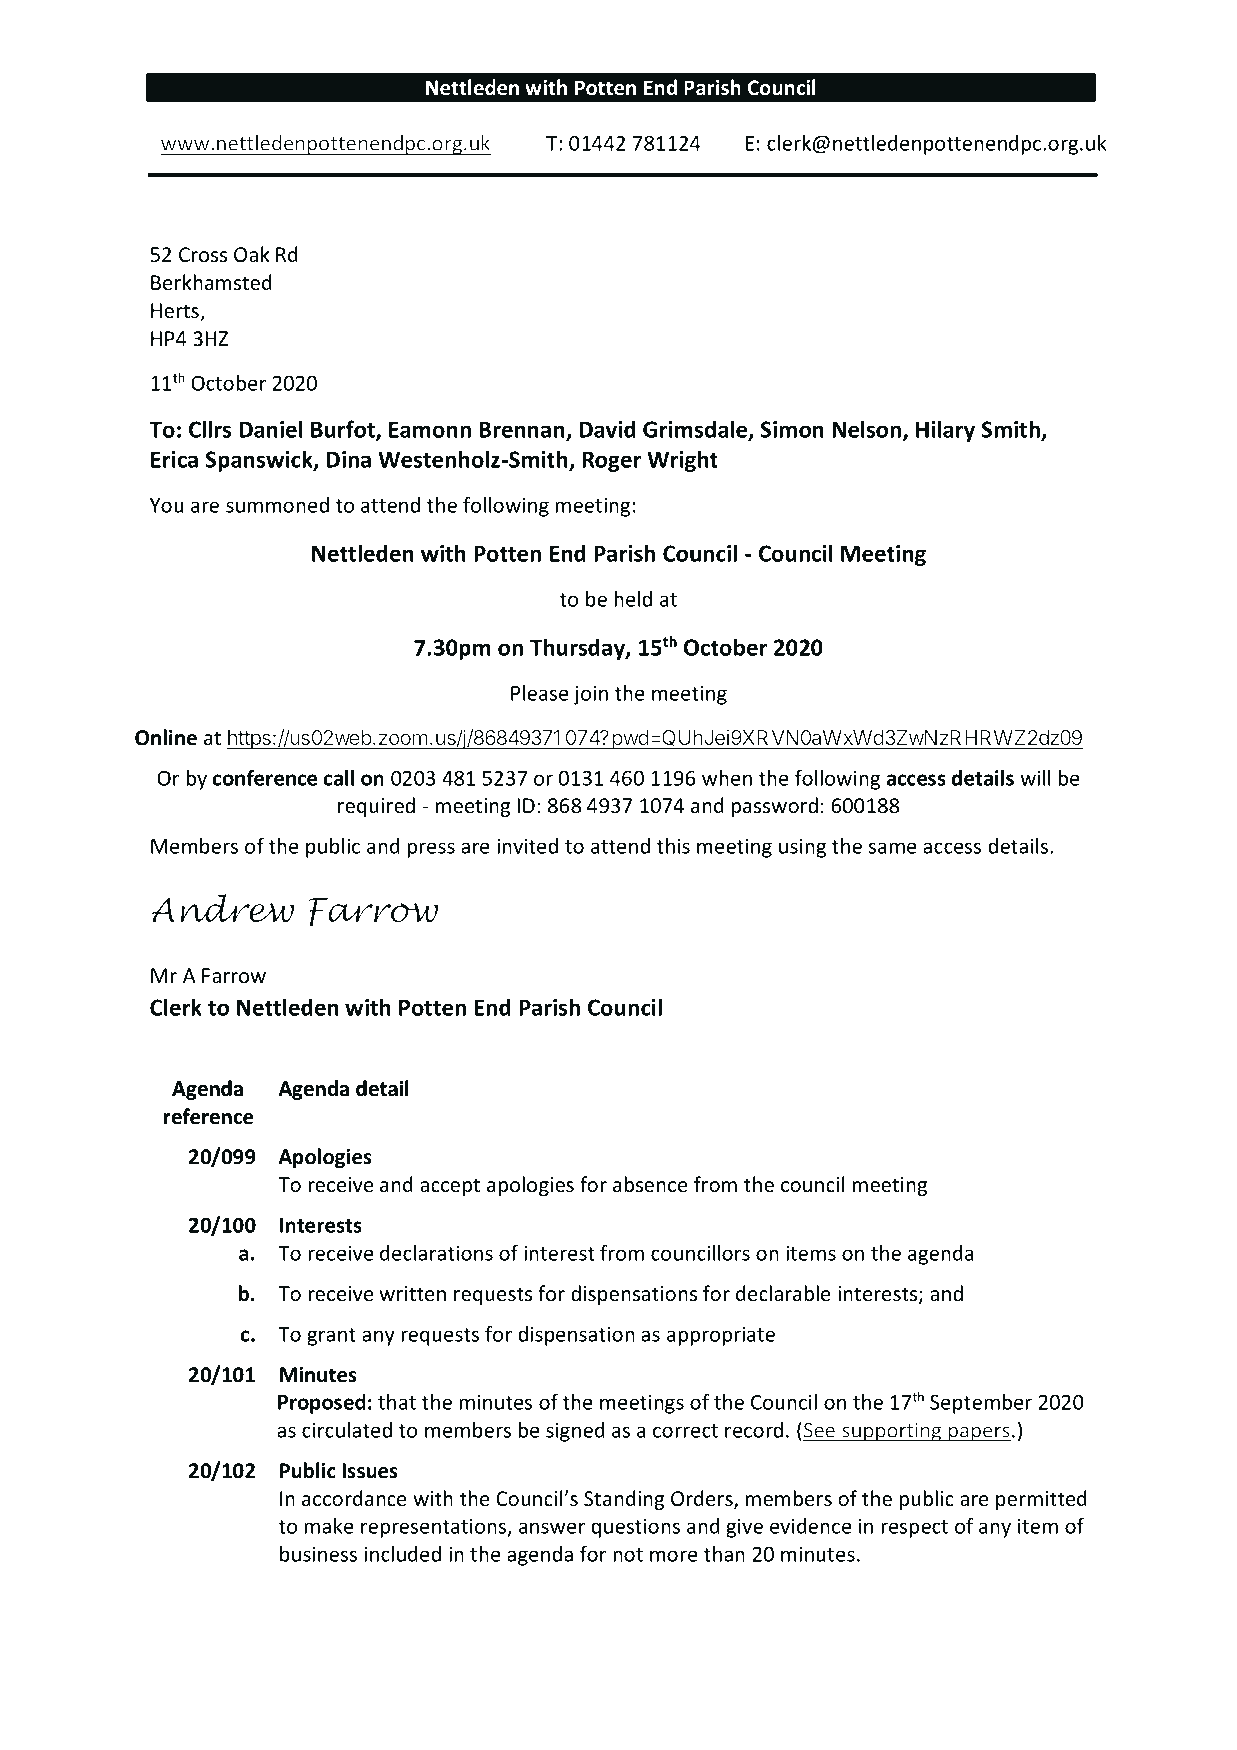 Image resolution: width=1237 pixels, height=1750 pixels. I want to click on Andrew, so click(222, 908).
